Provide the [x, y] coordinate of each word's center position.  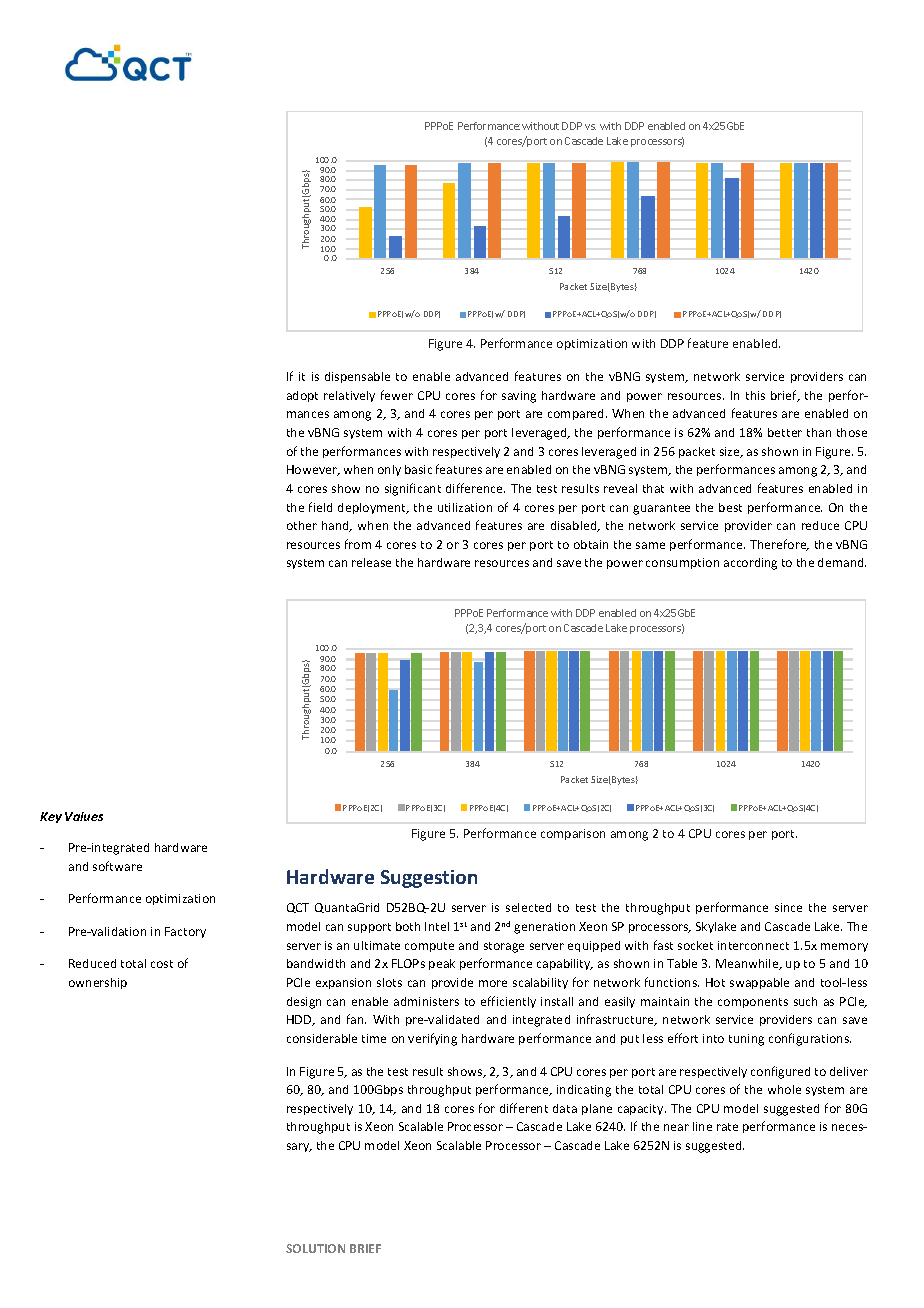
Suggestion [429, 879]
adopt [302, 396]
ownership [98, 983]
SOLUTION [315, 1248]
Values [84, 816]
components [753, 1003]
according [750, 564]
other [302, 525]
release [371, 562]
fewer [397, 395]
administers [426, 1001]
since [788, 907]
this [755, 395]
